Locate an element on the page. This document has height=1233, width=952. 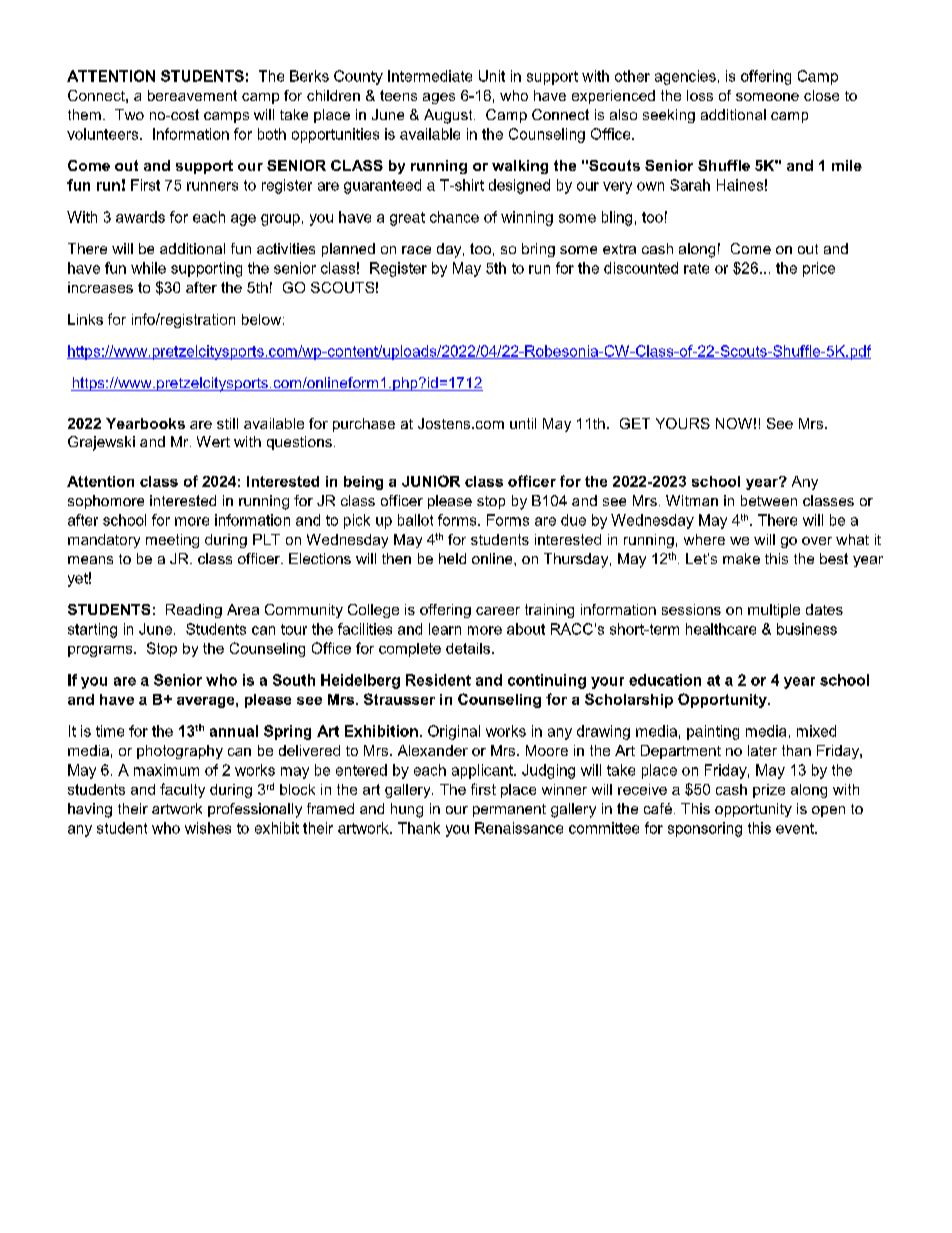
bereavement is located at coordinates (192, 95).
